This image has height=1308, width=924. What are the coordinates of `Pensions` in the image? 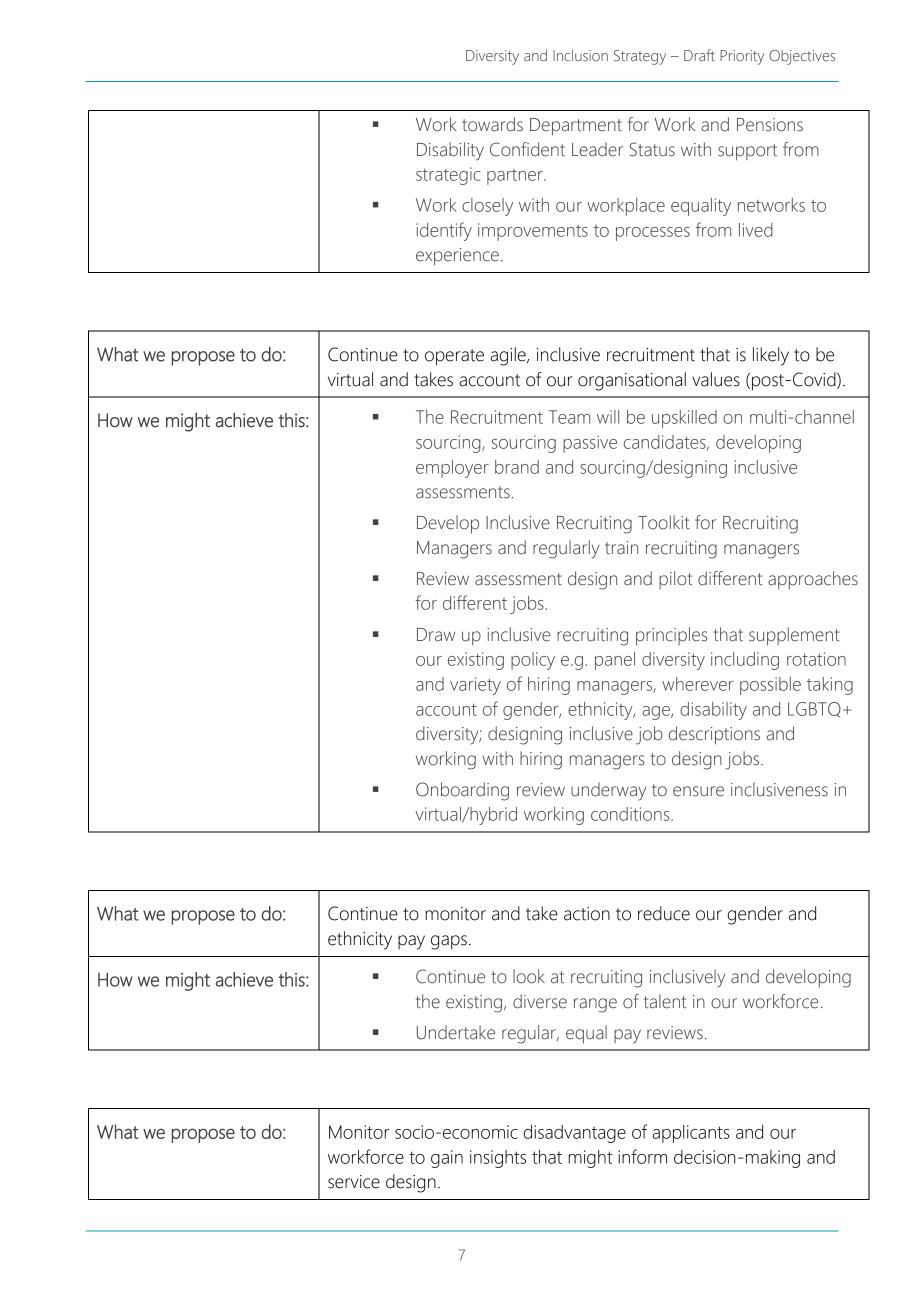 It's located at (770, 125).
